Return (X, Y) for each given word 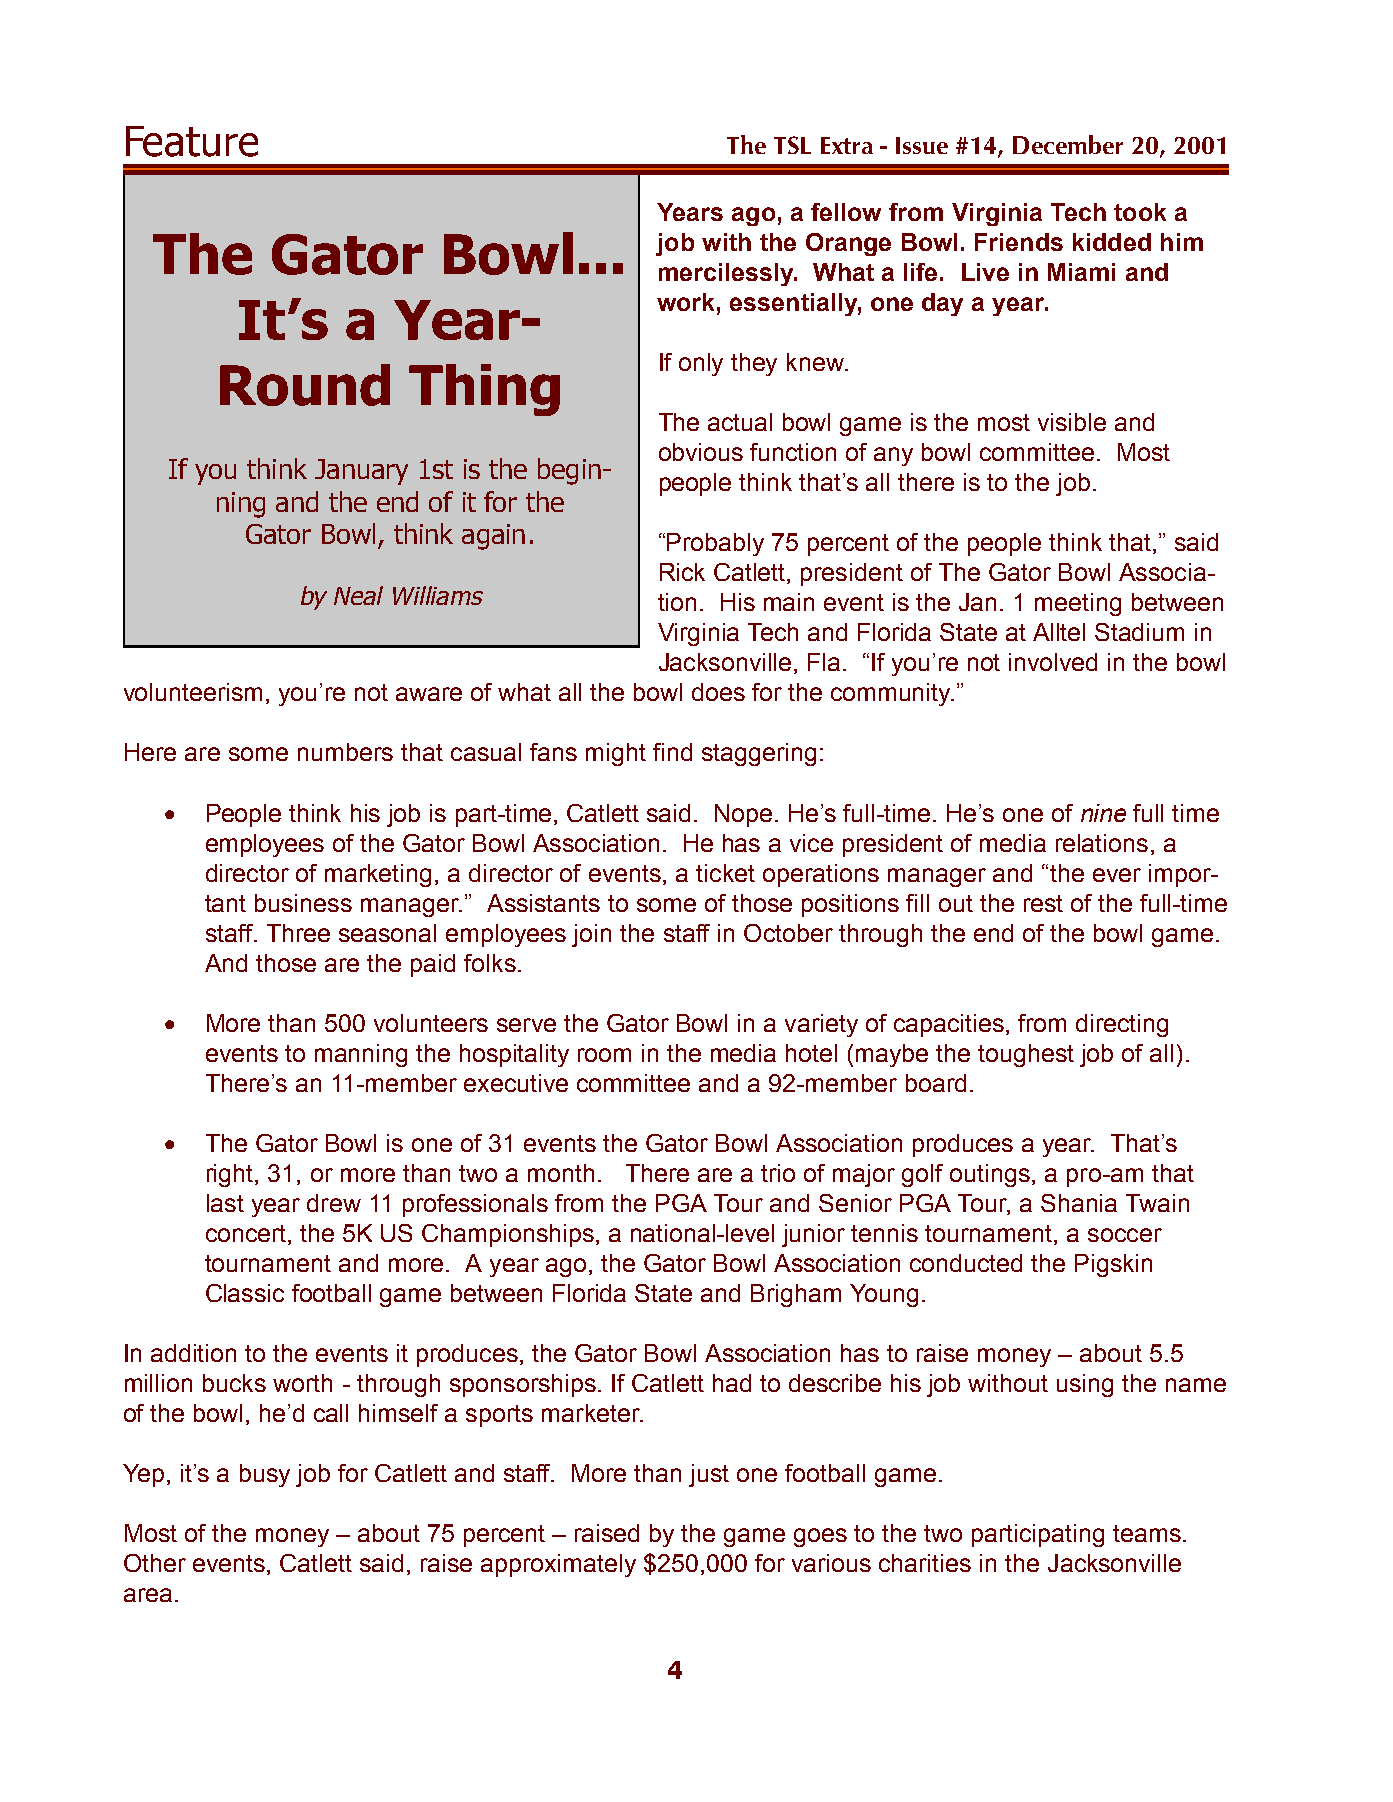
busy (265, 1475)
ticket (725, 873)
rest (1043, 903)
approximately (558, 1565)
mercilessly (727, 274)
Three (298, 933)
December (1068, 144)
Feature (192, 141)
